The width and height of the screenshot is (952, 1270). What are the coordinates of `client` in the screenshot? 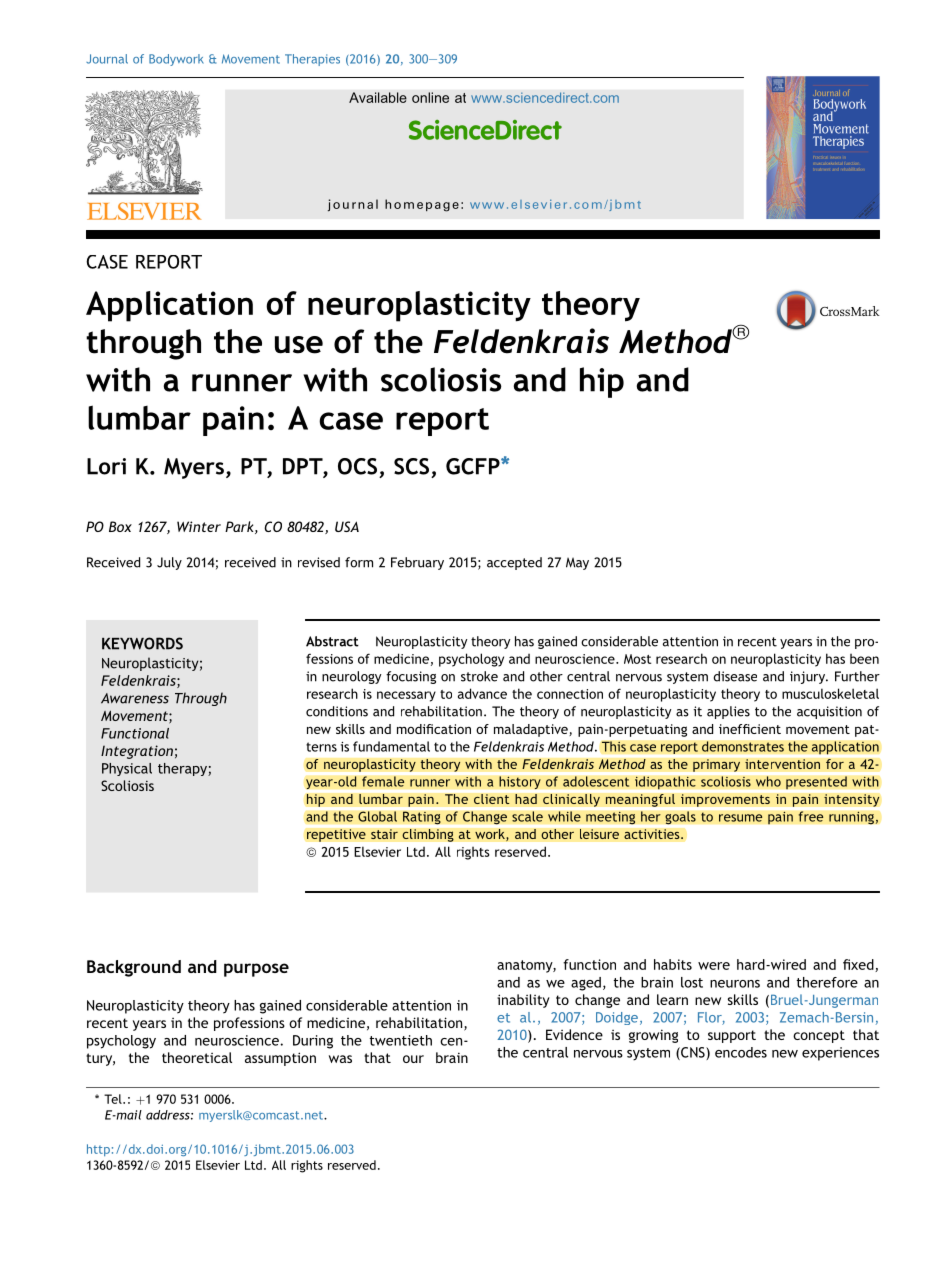 It's located at (492, 799).
